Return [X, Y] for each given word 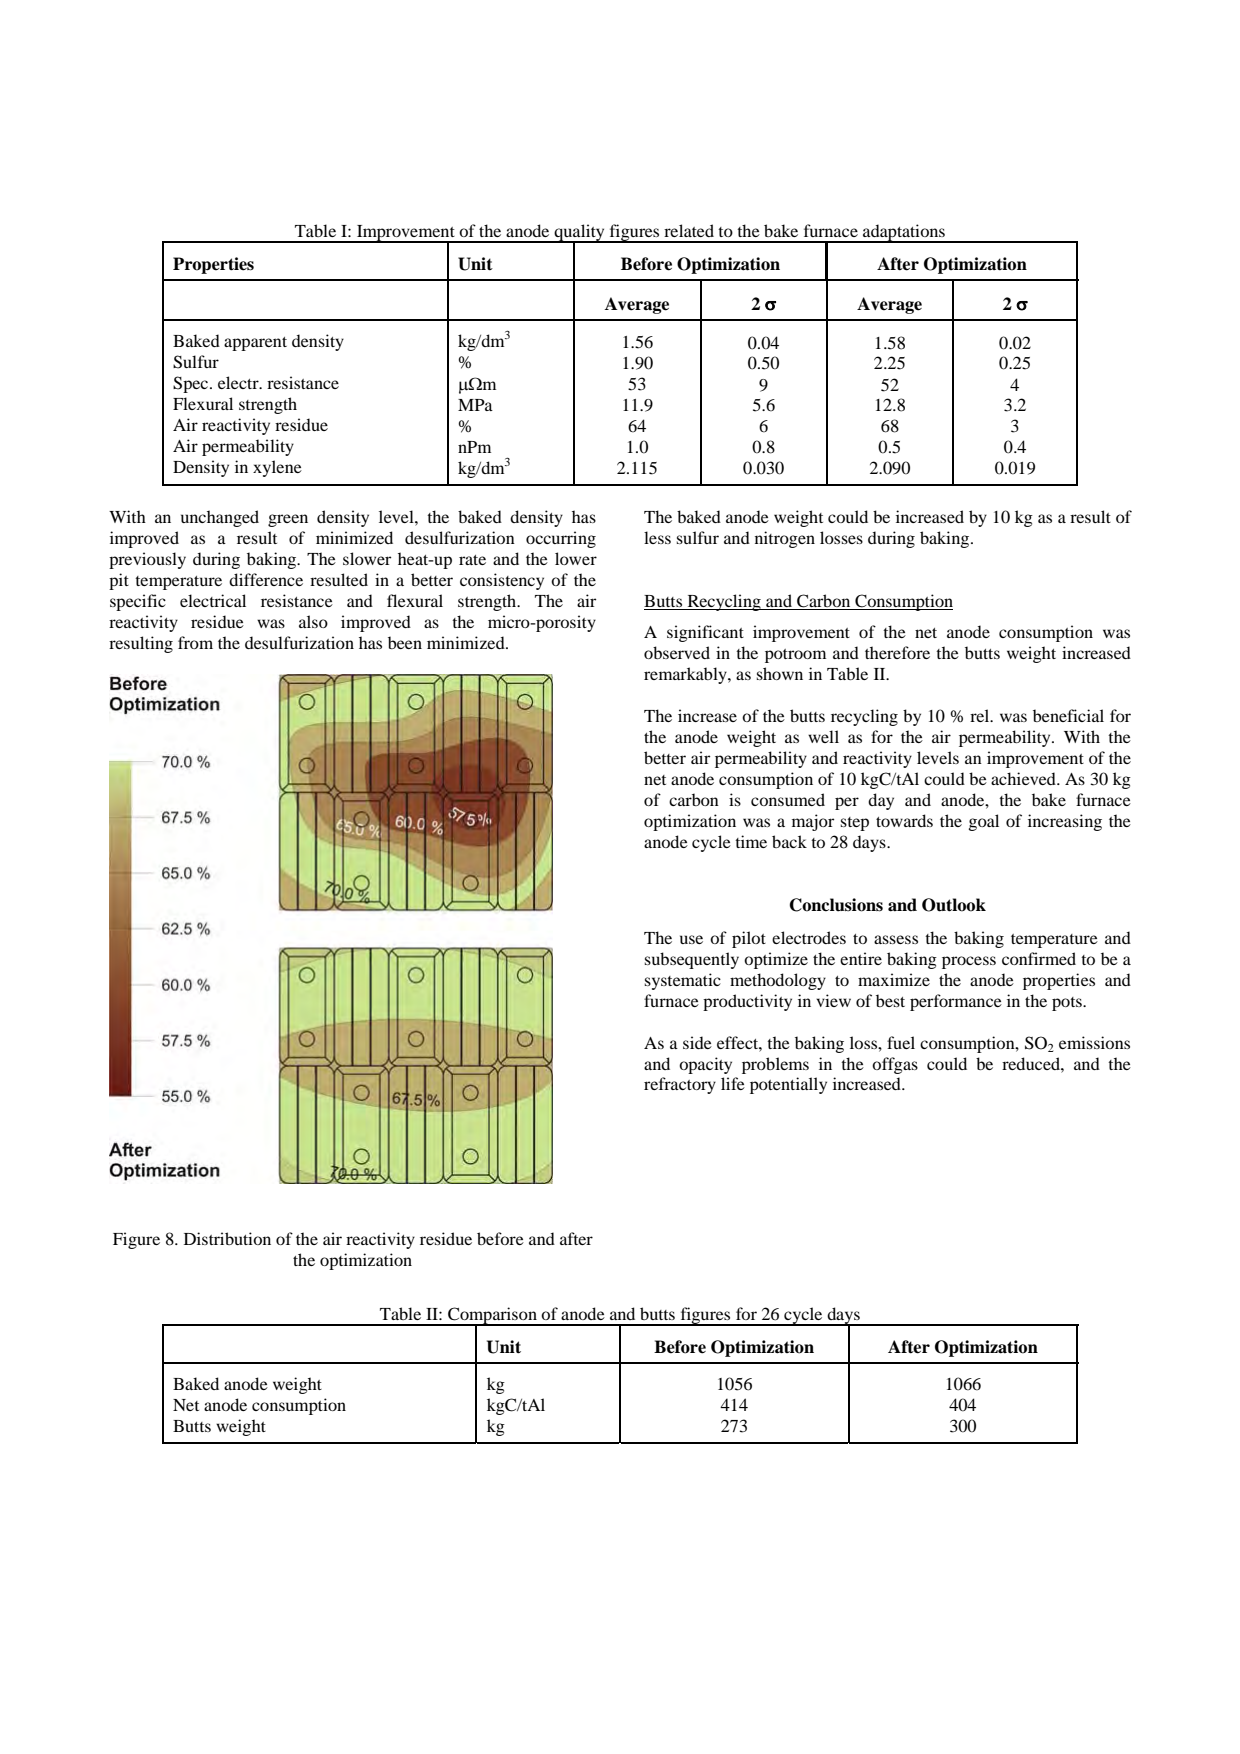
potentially [788, 1085]
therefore [897, 652]
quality [579, 233]
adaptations [904, 233]
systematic [683, 981]
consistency [502, 581]
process [969, 962]
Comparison [492, 1316]
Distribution [227, 1238]
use [691, 939]
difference [266, 579]
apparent [255, 344]
